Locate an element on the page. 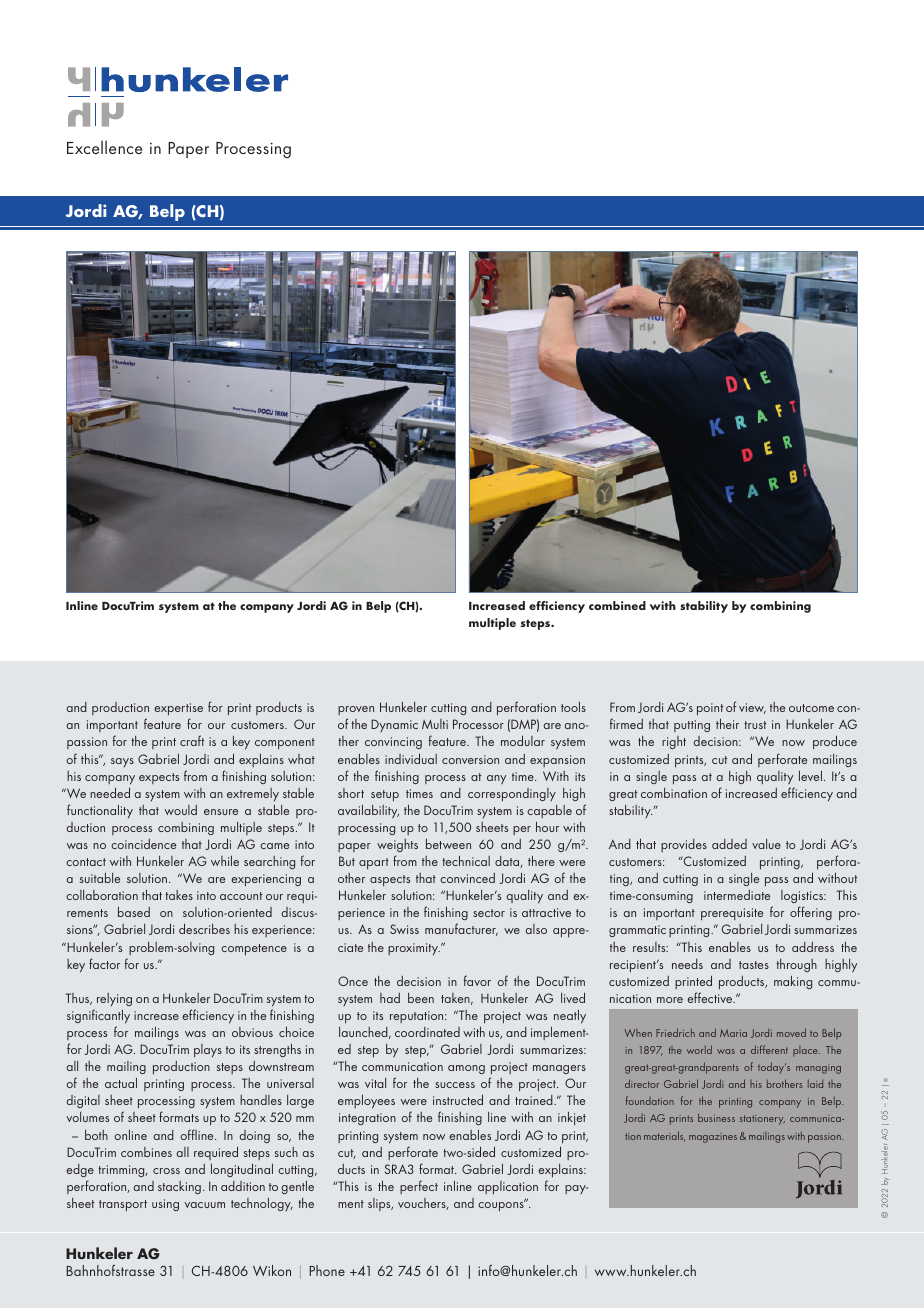 This page has width=924, height=1308. point is located at coordinates (710, 709).
